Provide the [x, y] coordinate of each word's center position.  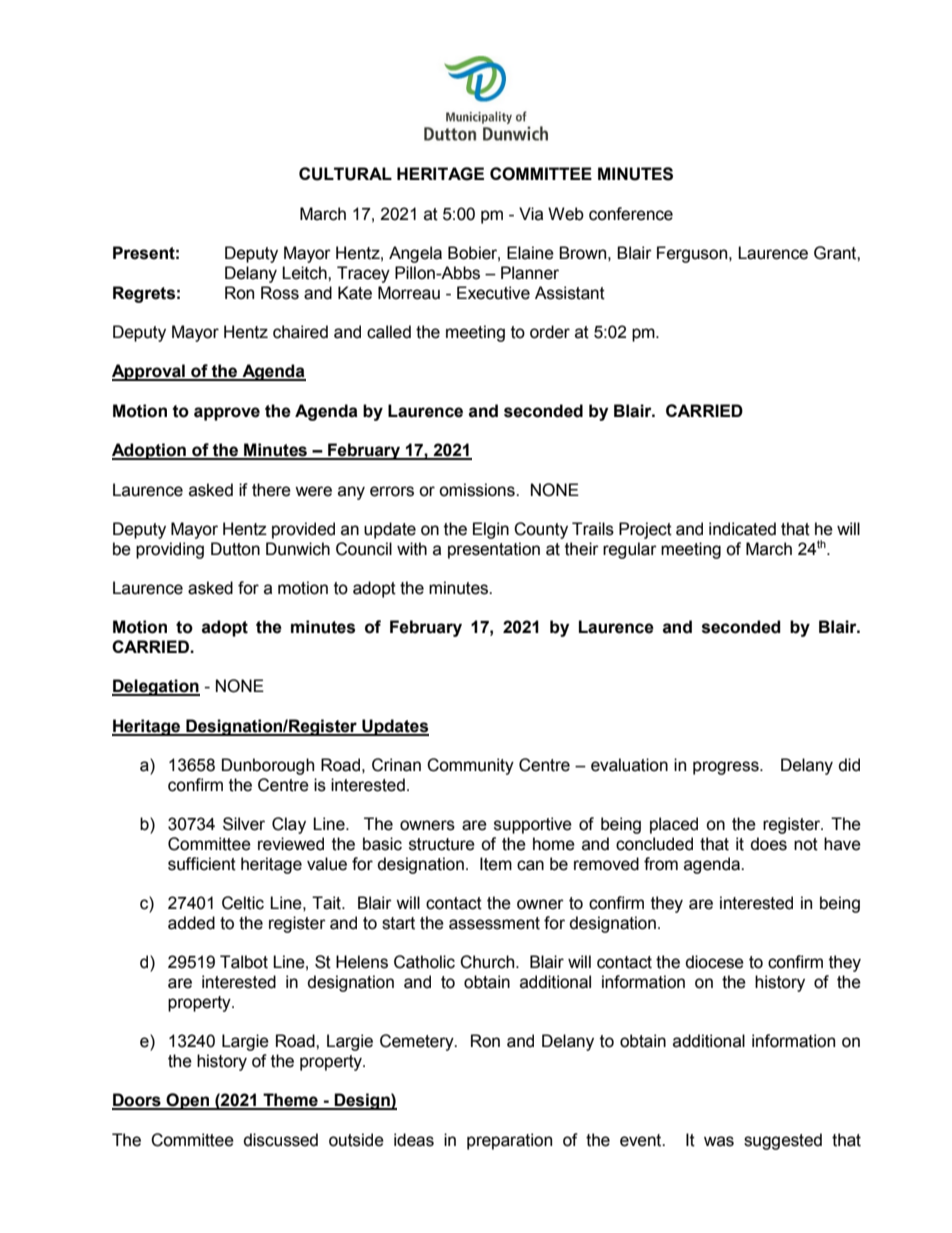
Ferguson [693, 254]
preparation [509, 1141]
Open [188, 1101]
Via [531, 214]
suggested [783, 1141]
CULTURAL [345, 174]
